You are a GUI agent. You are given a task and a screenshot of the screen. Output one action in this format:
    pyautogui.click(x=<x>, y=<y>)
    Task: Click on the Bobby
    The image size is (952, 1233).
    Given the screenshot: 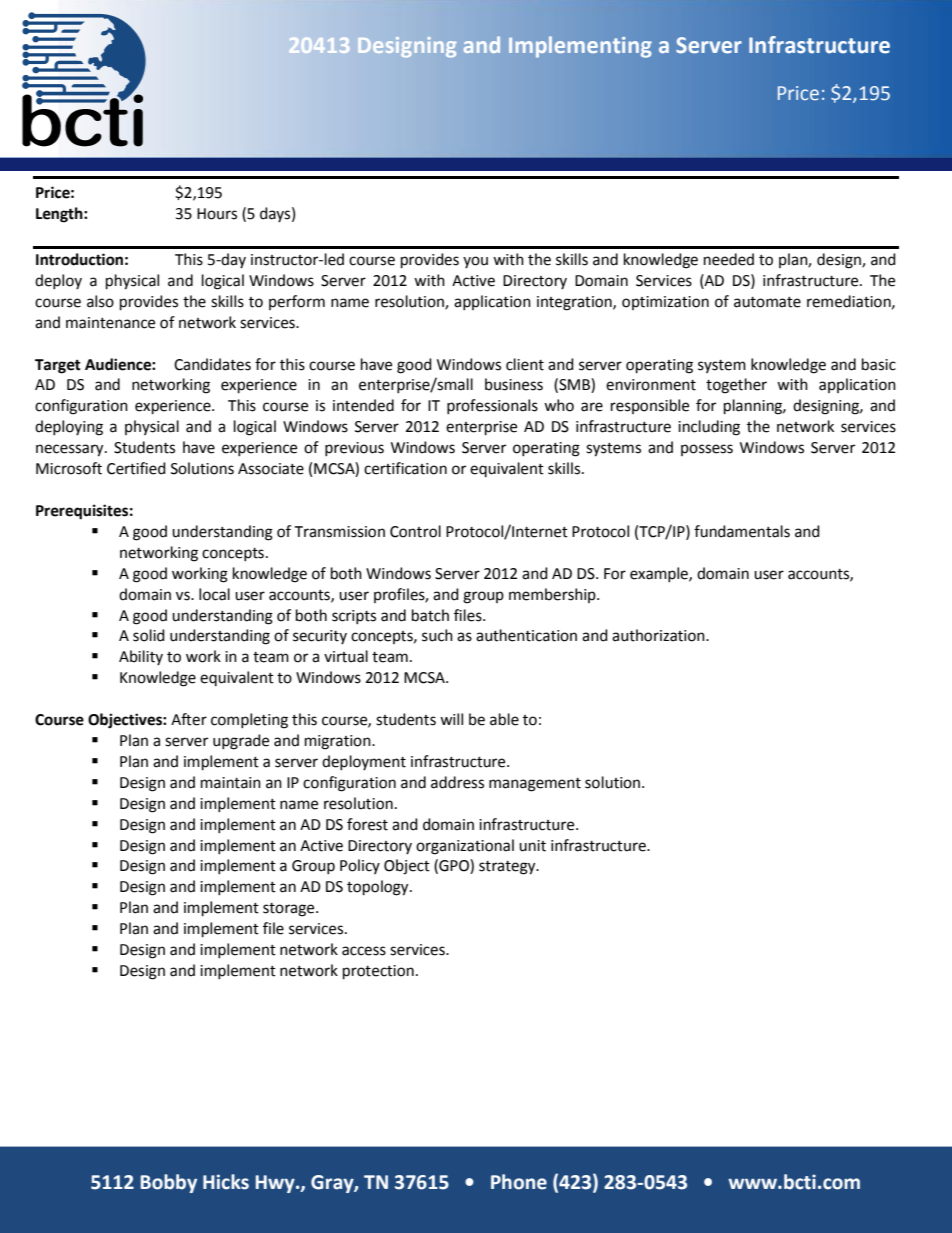 What is the action you would take?
    pyautogui.click(x=169, y=1183)
